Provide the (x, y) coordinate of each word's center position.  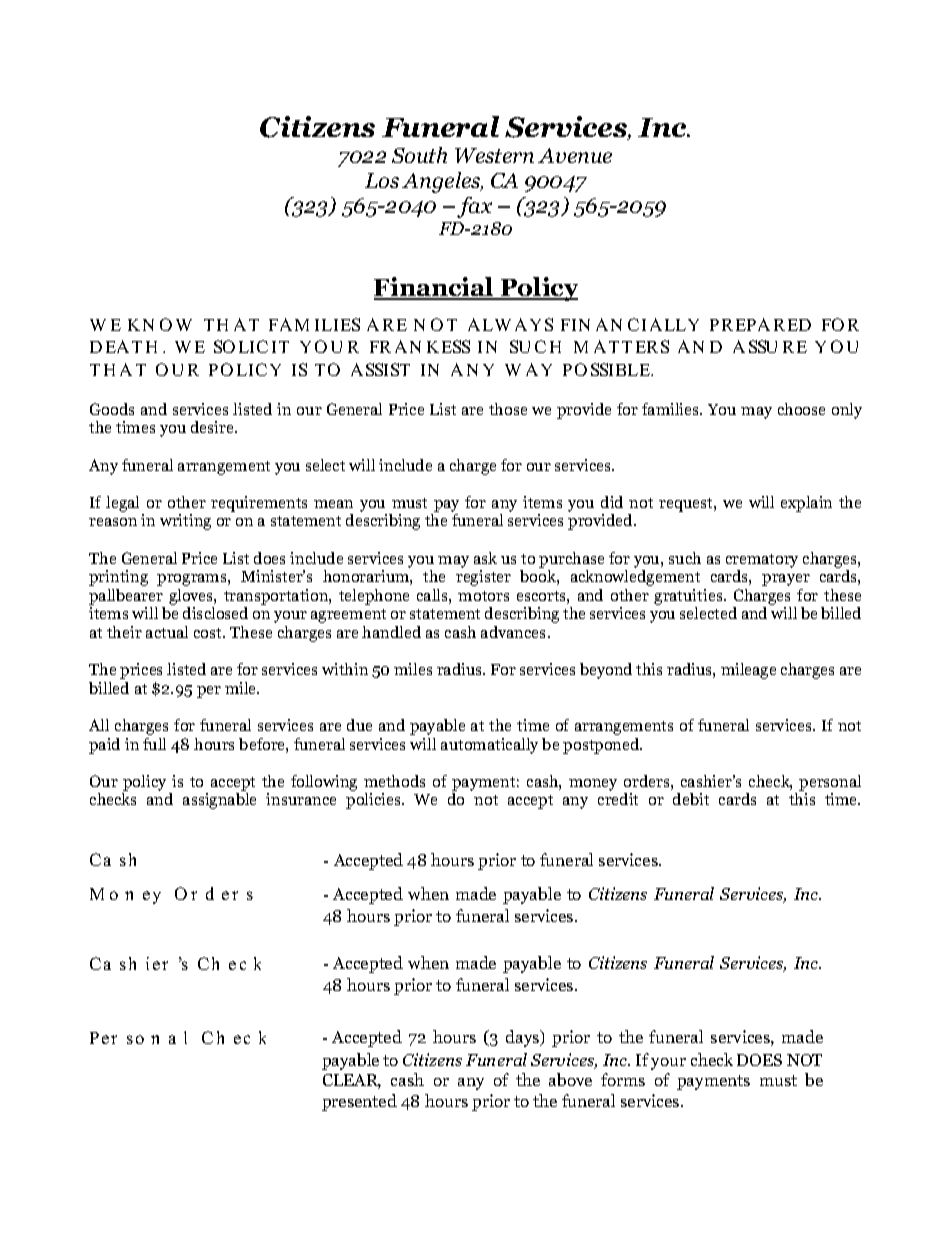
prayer (786, 580)
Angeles (442, 182)
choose (801, 409)
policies (374, 801)
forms (623, 1079)
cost (209, 633)
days (524, 1038)
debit (691, 799)
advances (515, 632)
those (508, 409)
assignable (219, 801)
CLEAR (352, 1081)
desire (213, 427)
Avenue (575, 155)
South (419, 155)
